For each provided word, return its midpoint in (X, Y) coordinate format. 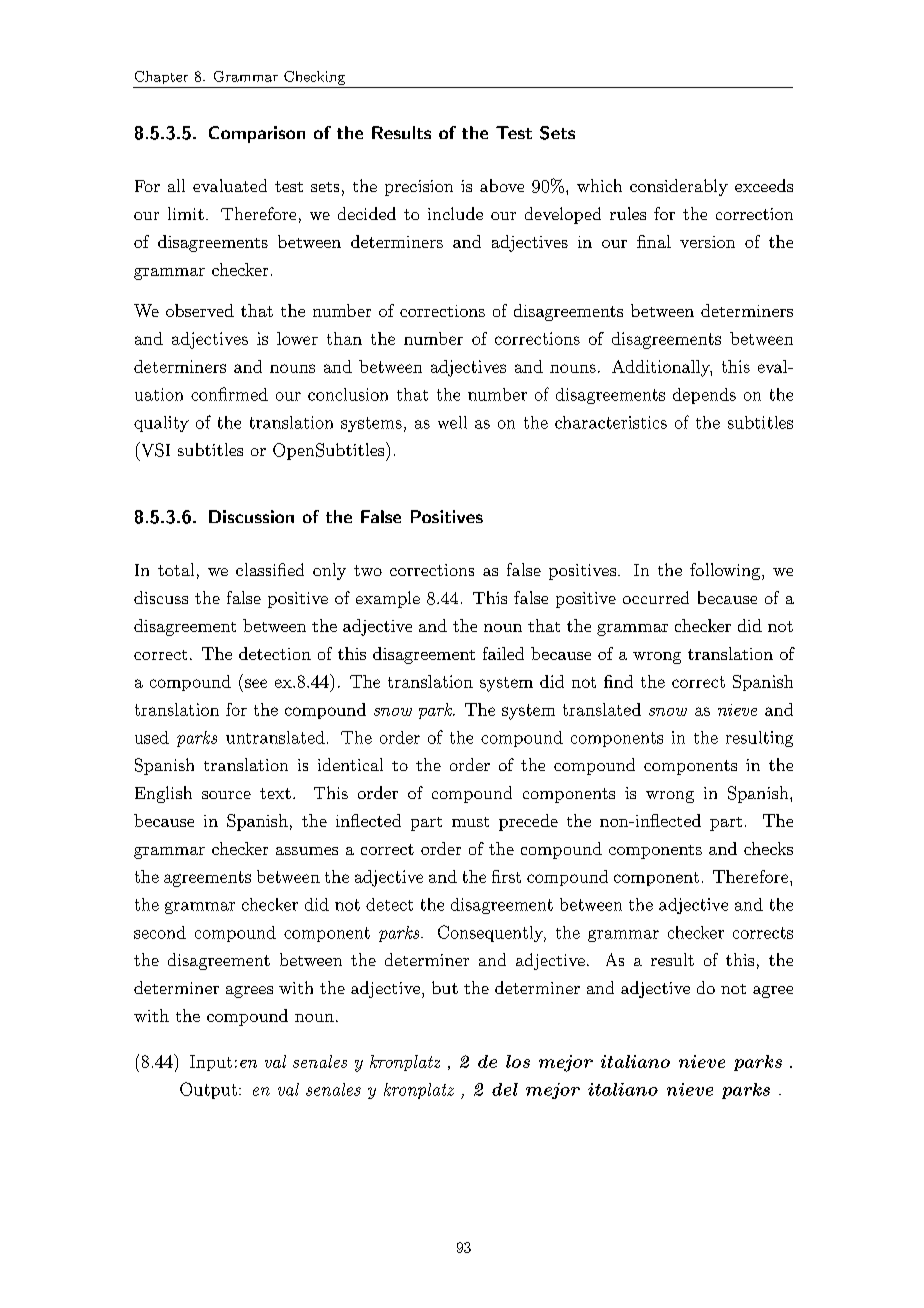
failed (503, 653)
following (725, 571)
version (707, 242)
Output (208, 1090)
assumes (307, 851)
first (506, 876)
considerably (679, 187)
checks (768, 848)
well (452, 422)
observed (200, 310)
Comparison (257, 134)
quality (161, 424)
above (502, 185)
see (256, 683)
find (618, 681)
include (455, 213)
